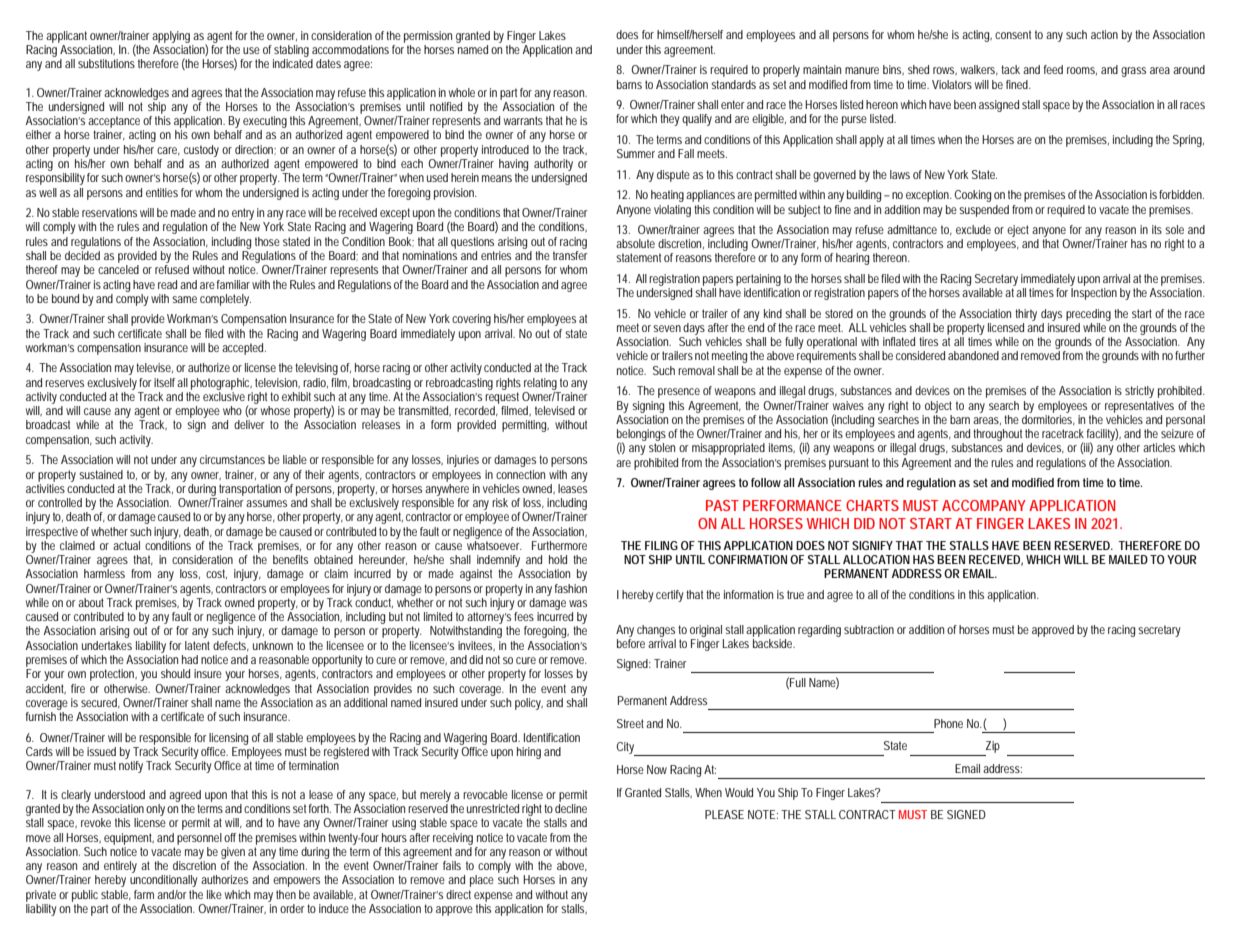 The height and width of the page is (952, 1233). What do you see at coordinates (635, 243) in the page?
I see `absolute` at bounding box center [635, 243].
